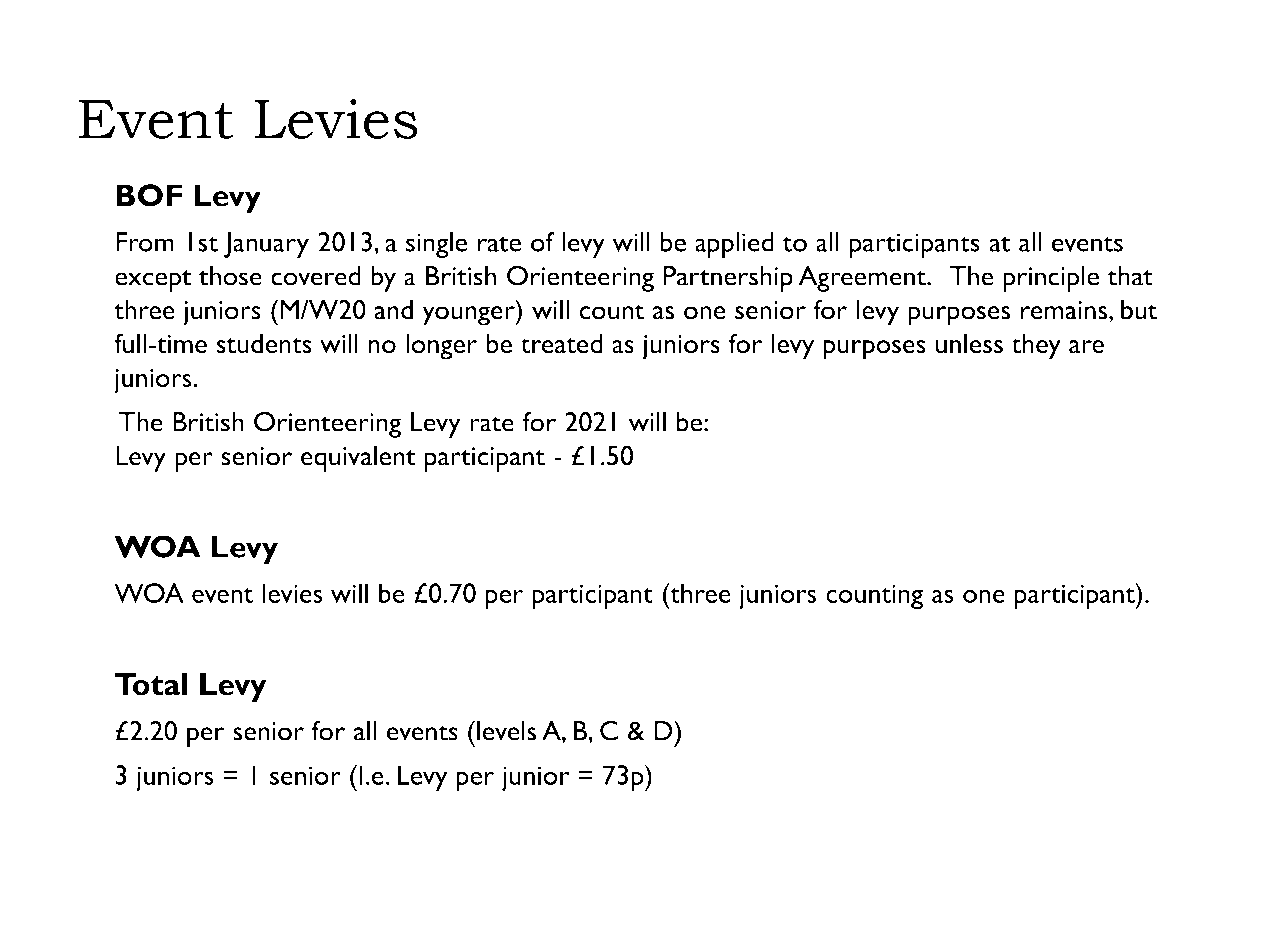 This image has height=952, width=1270. Describe the element at coordinates (441, 346) in the image. I see `longer` at that location.
